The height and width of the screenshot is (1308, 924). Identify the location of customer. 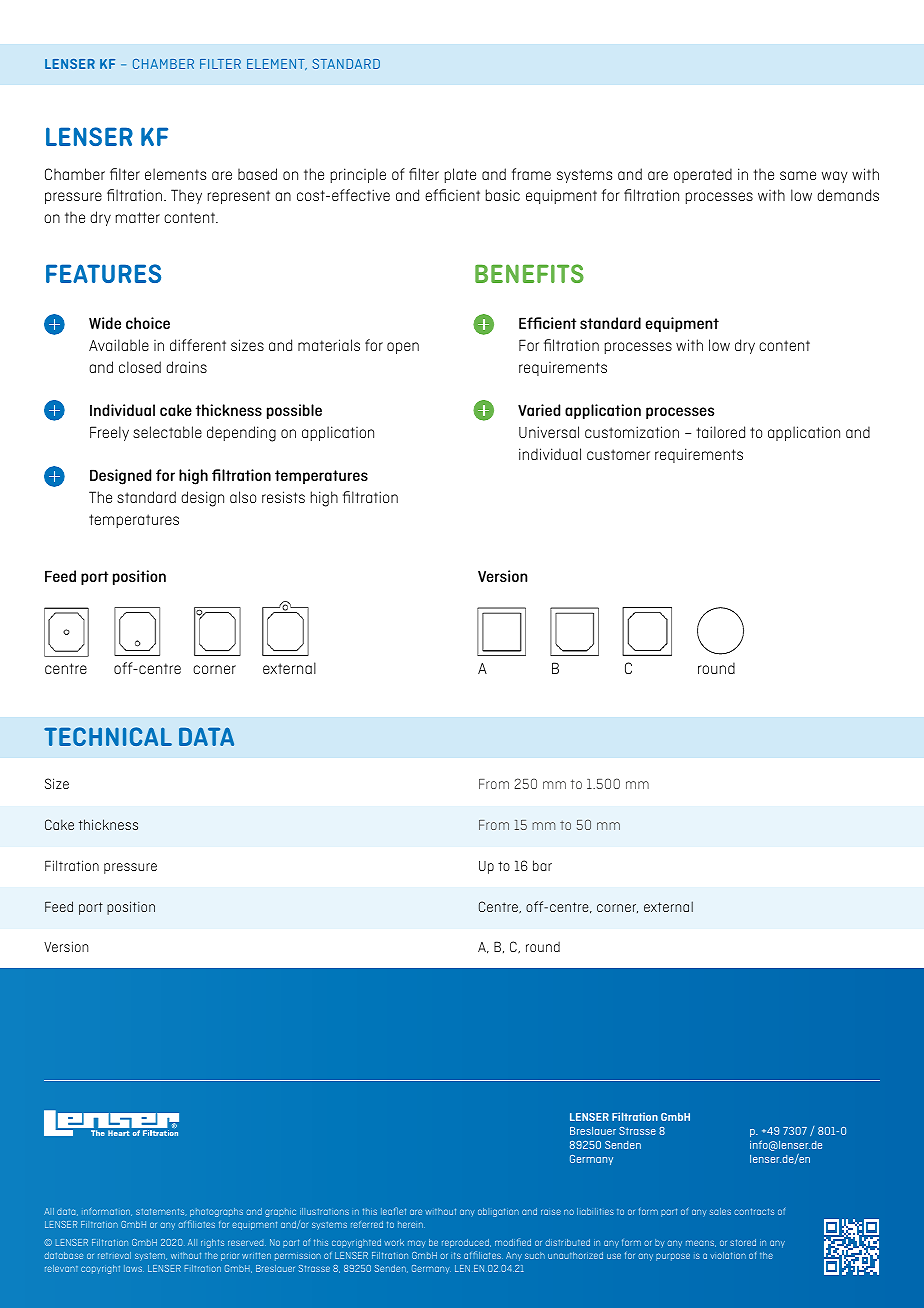
(618, 454).
